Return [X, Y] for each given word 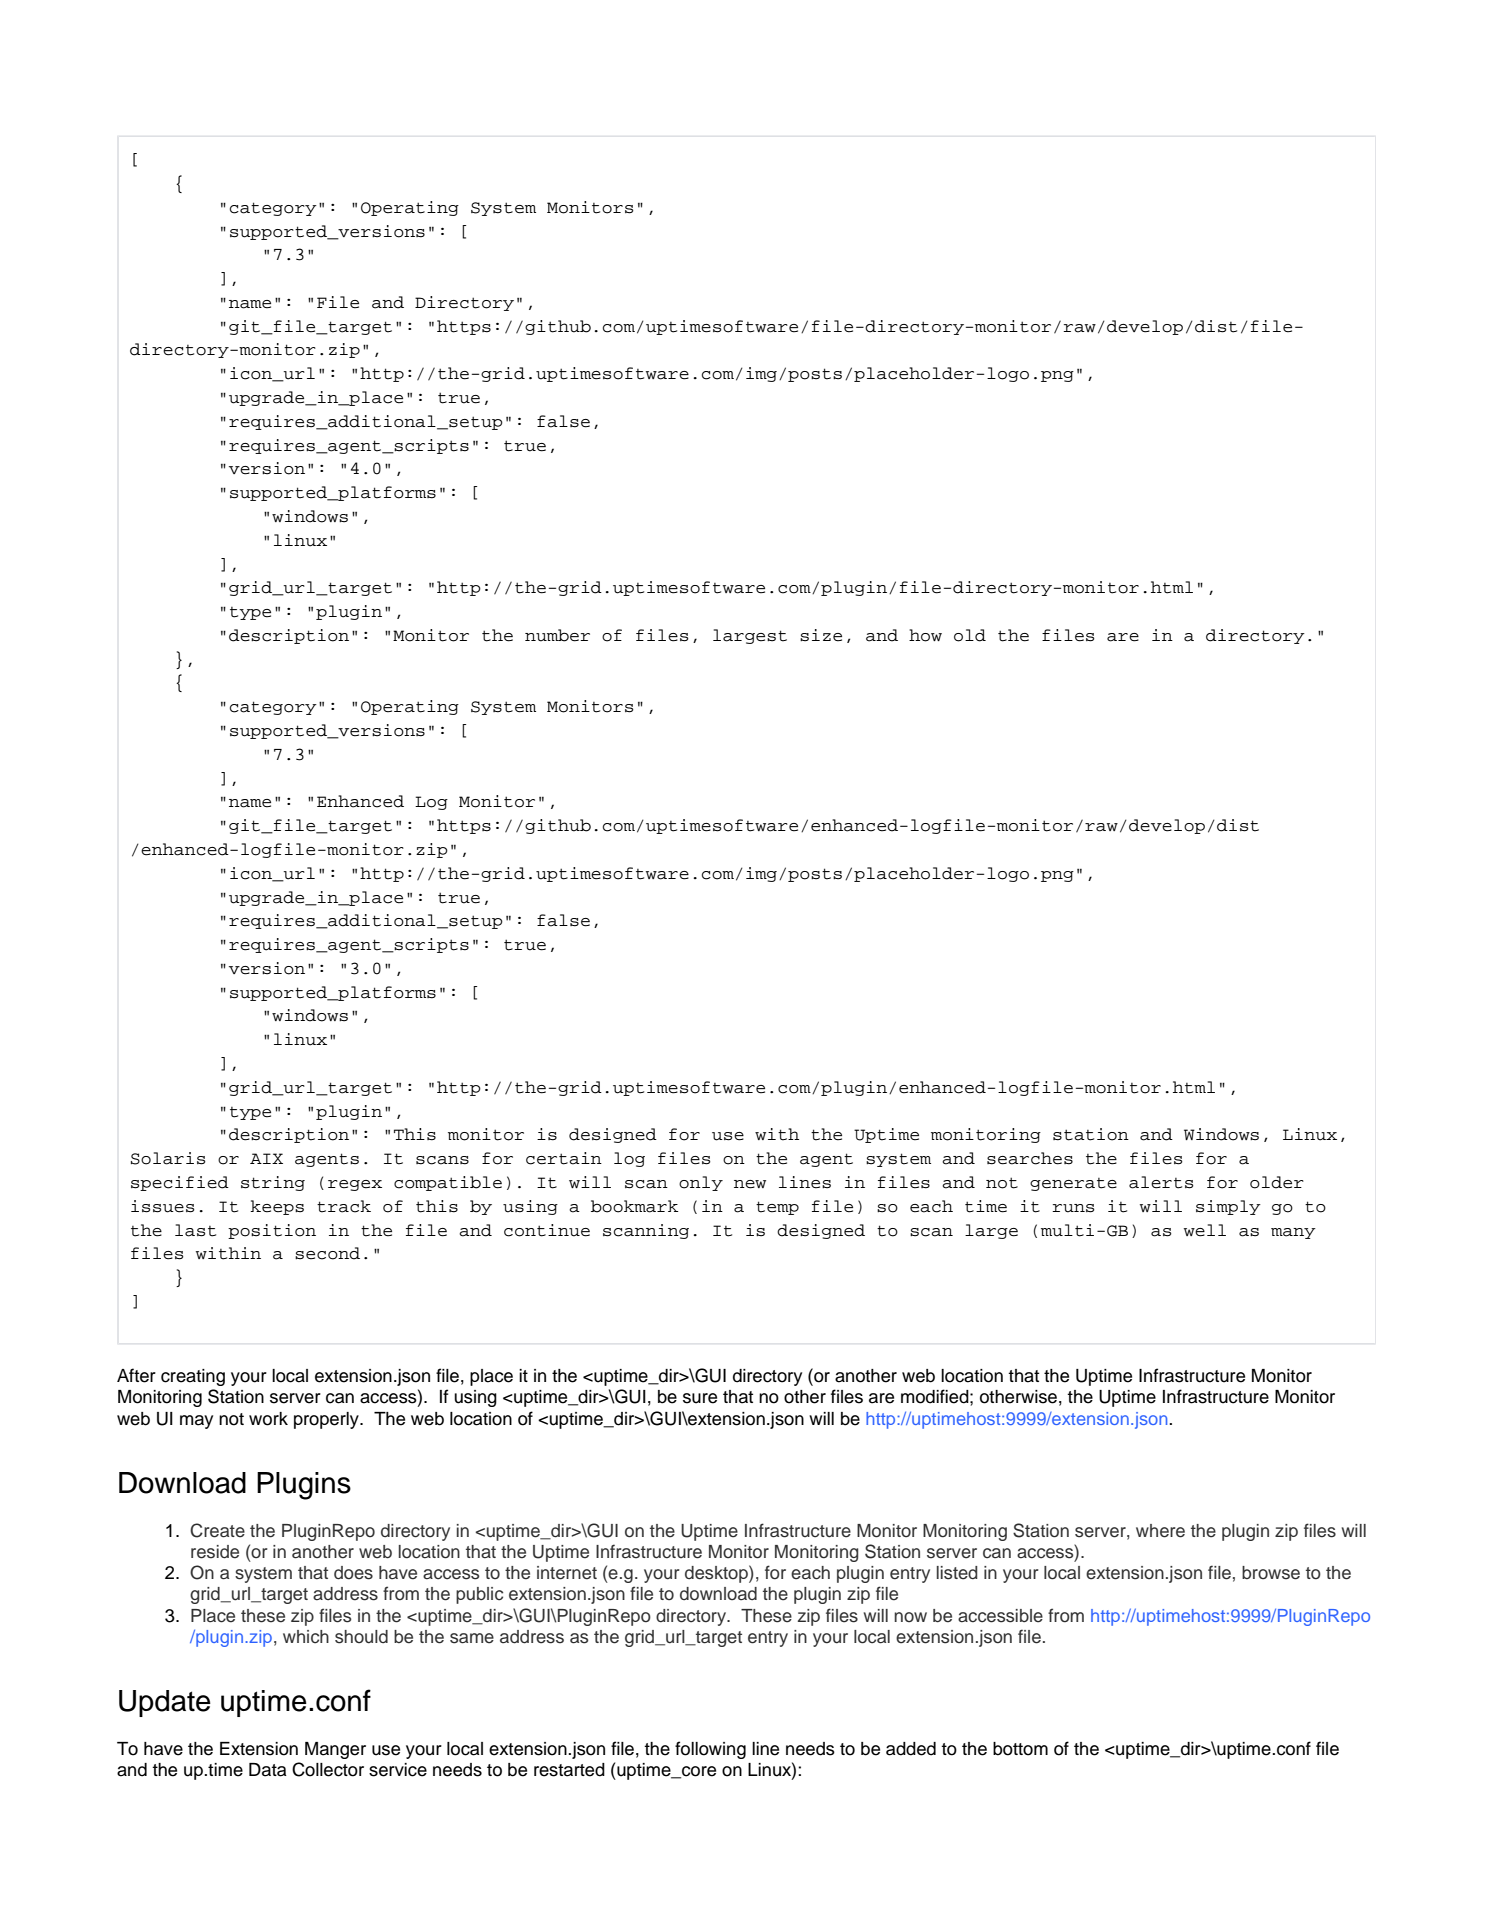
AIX [266, 1158]
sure [700, 1398]
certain [564, 1158]
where [1160, 1531]
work [268, 1419]
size [821, 635]
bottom [1020, 1749]
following [710, 1750]
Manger [335, 1750]
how [925, 635]
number [557, 635]
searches [1030, 1158]
